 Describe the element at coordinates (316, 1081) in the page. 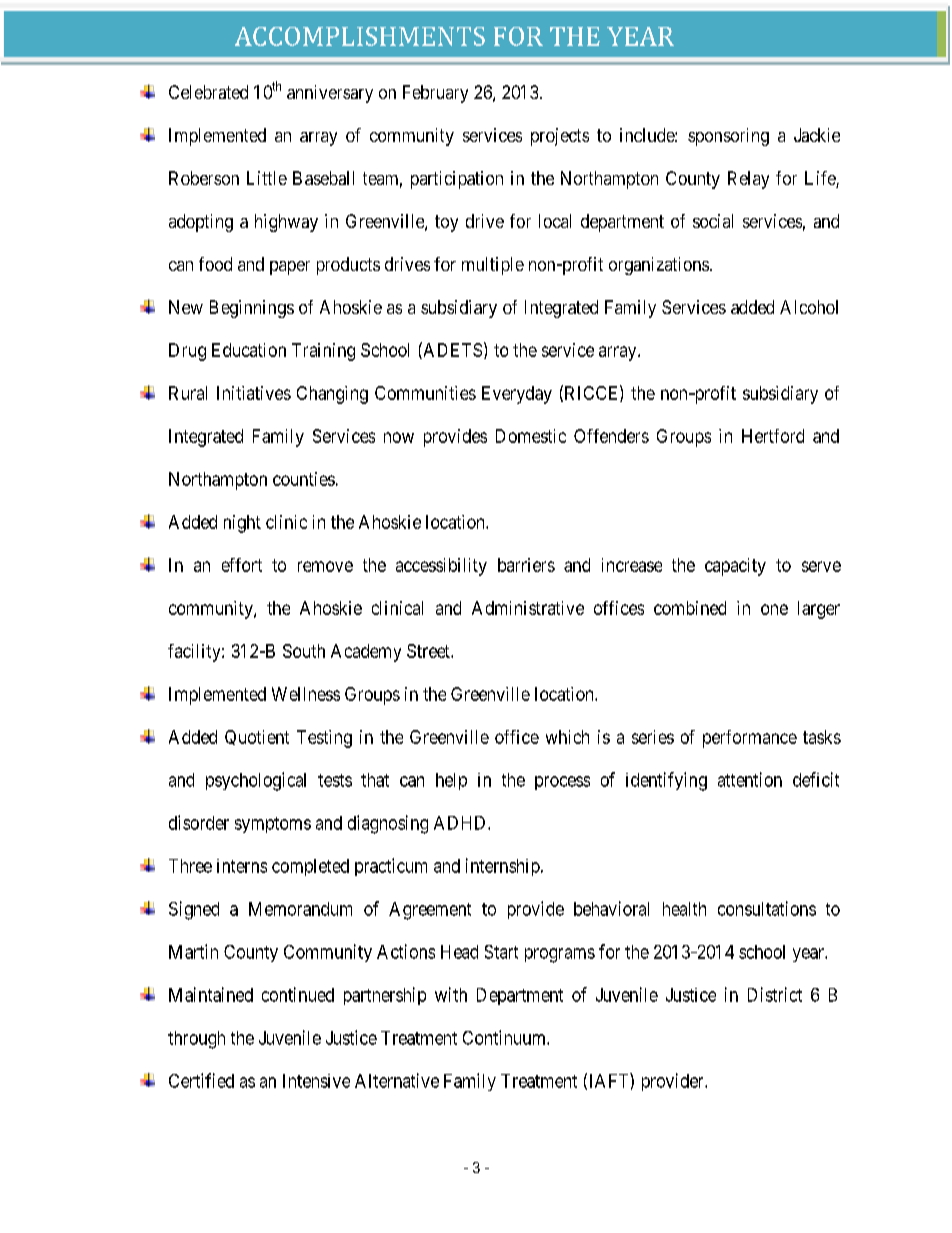

I see `Intensive` at that location.
